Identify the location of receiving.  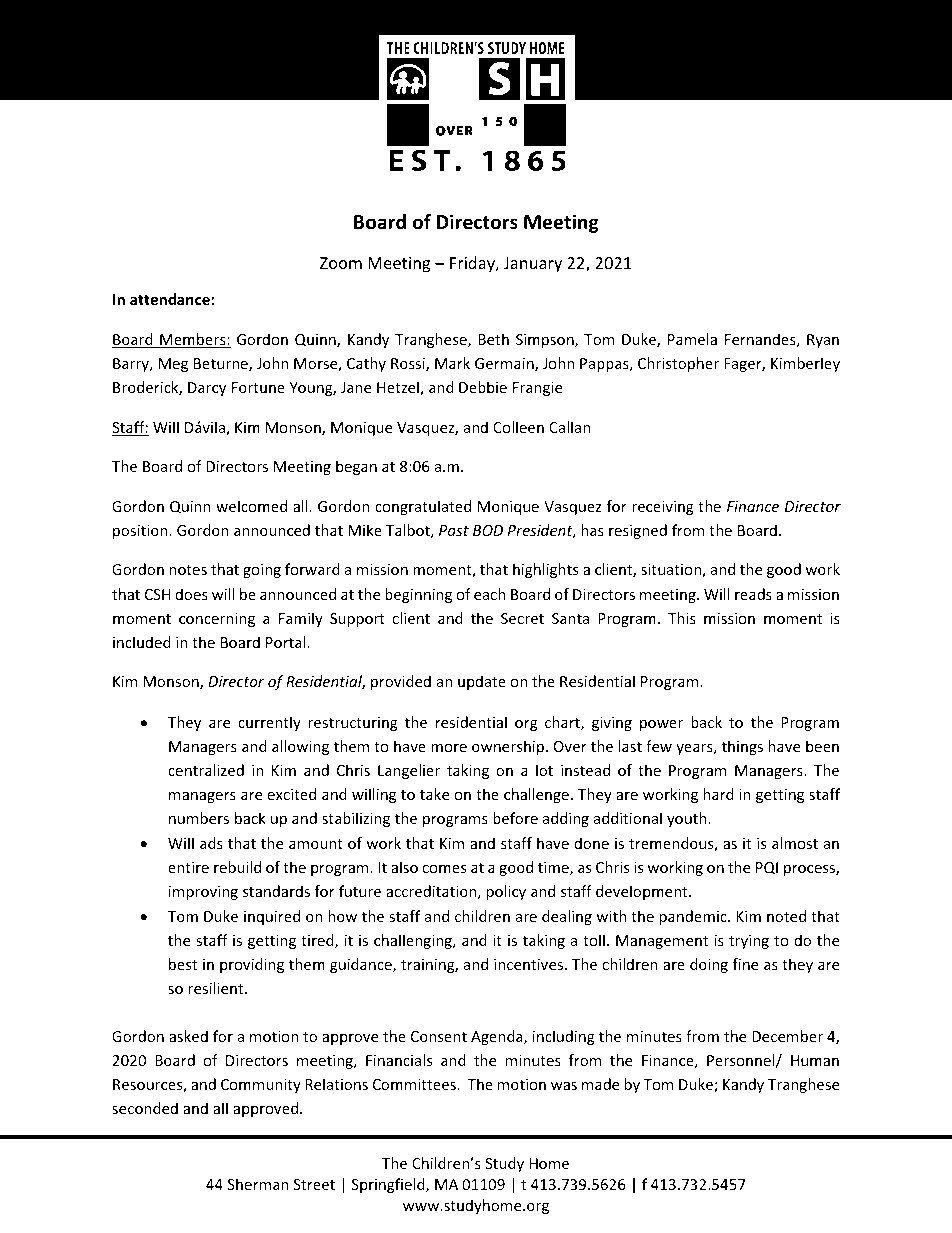
(663, 508).
